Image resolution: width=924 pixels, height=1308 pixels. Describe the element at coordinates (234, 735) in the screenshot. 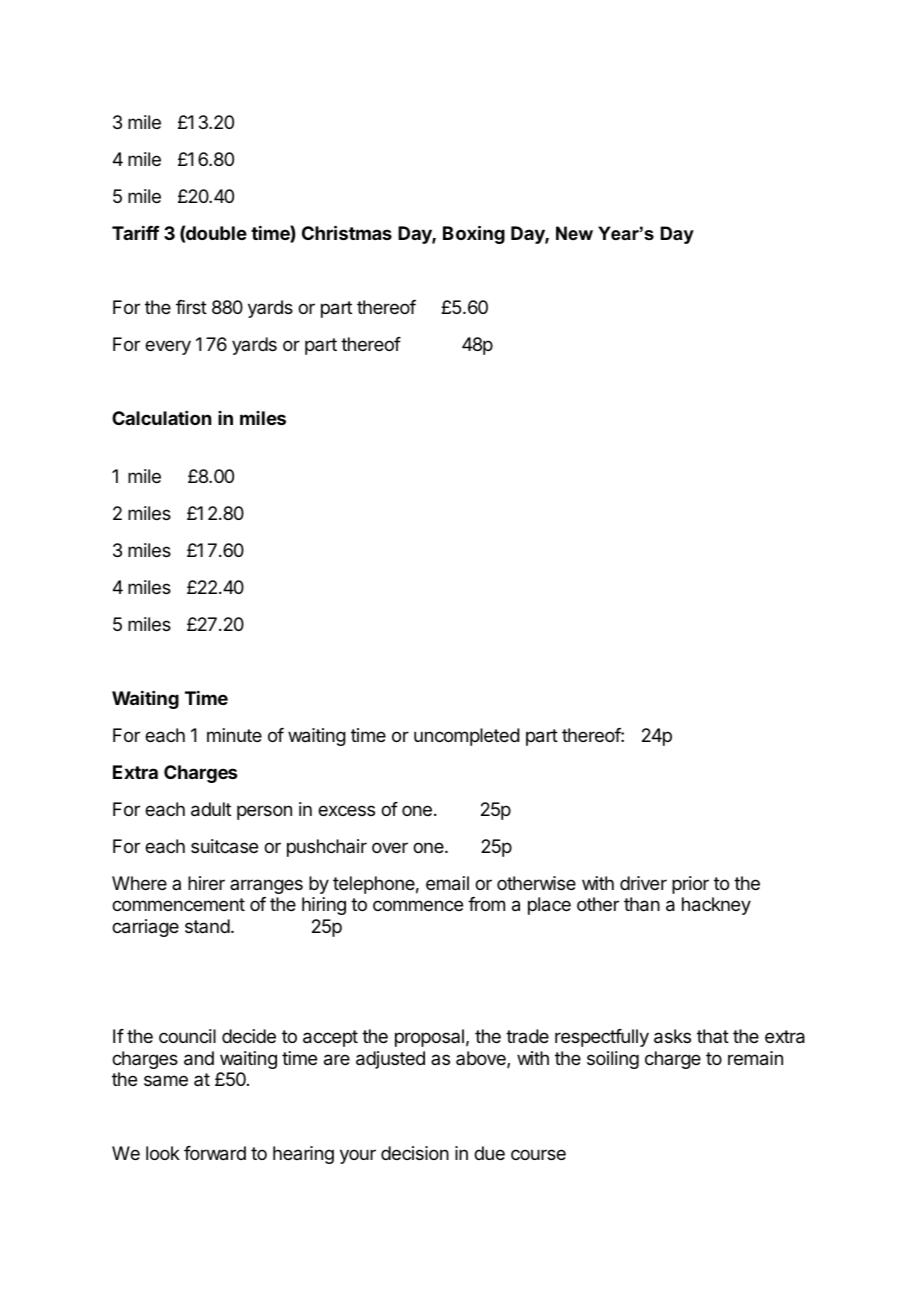

I see `minute` at that location.
